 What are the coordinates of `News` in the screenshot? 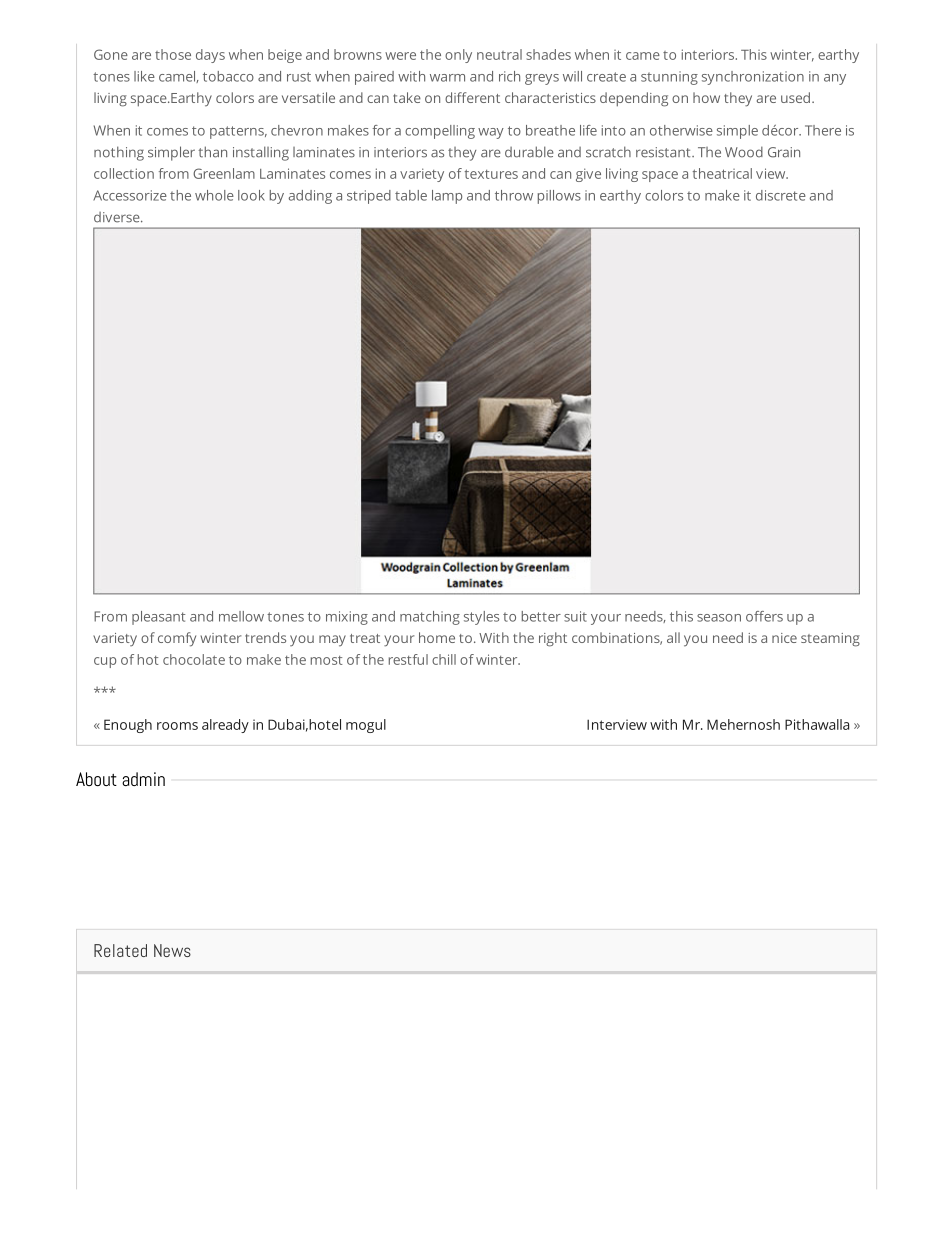 It's located at (172, 950).
